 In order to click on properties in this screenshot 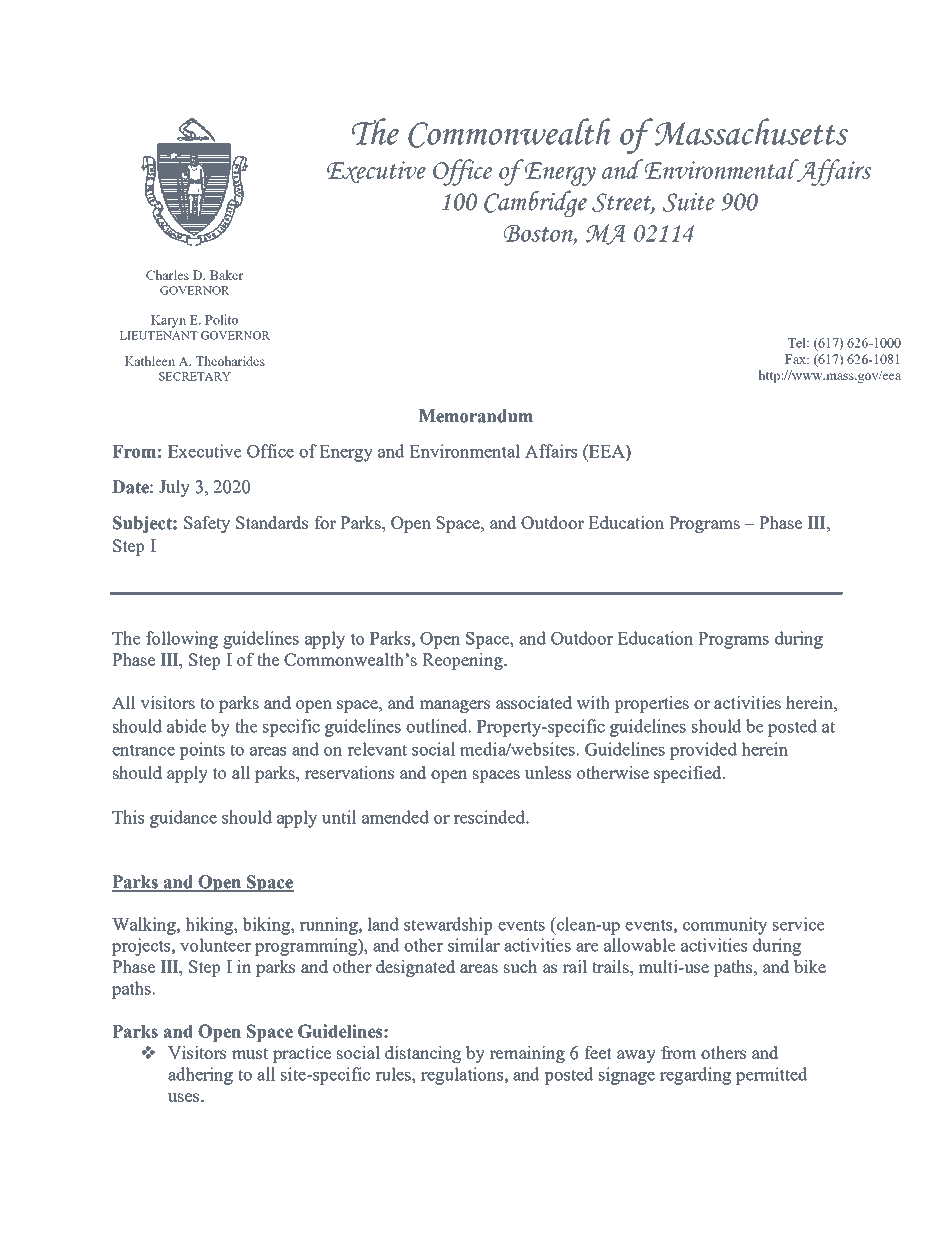, I will do `click(651, 704)`.
